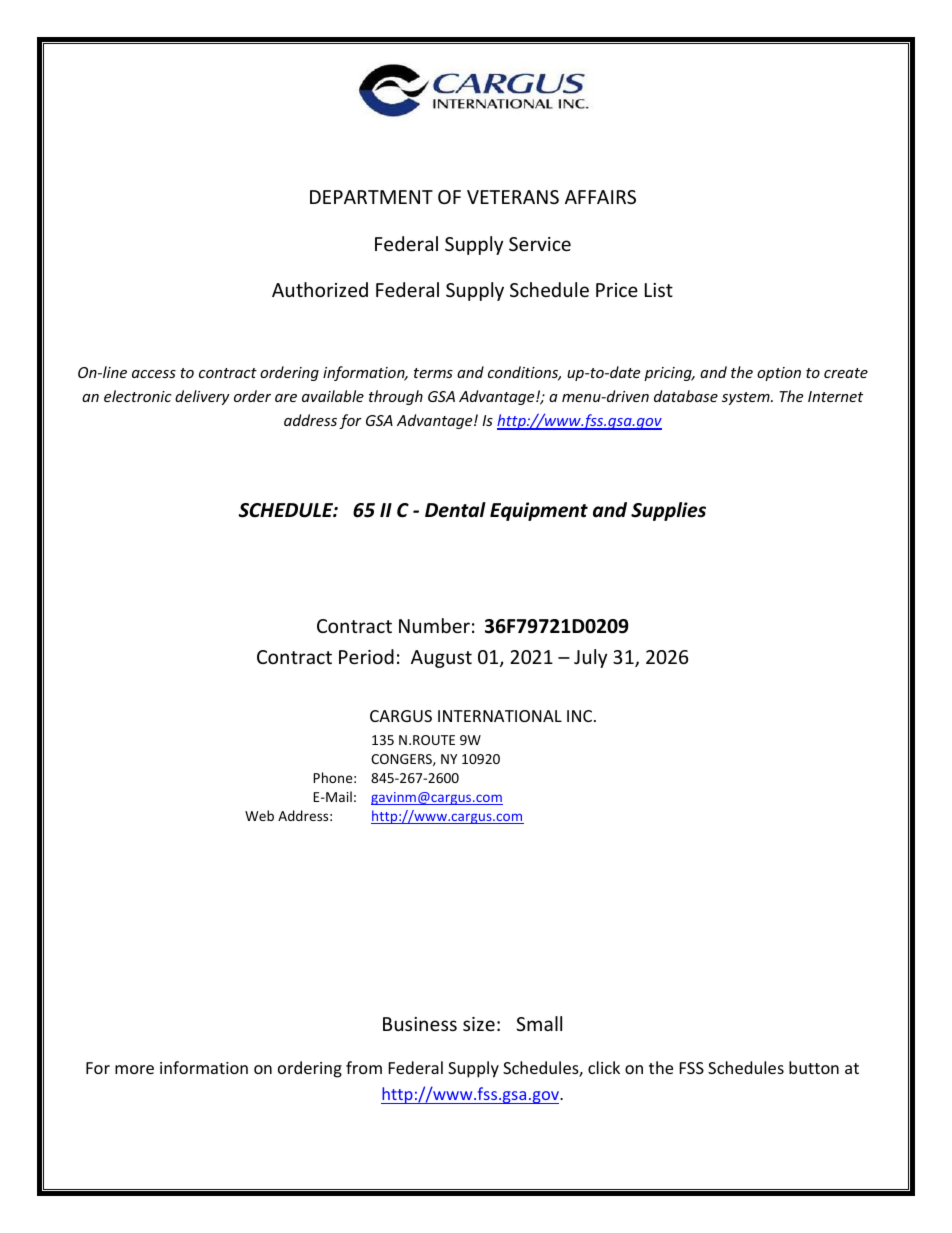  Describe the element at coordinates (320, 289) in the screenshot. I see `Authorized` at that location.
